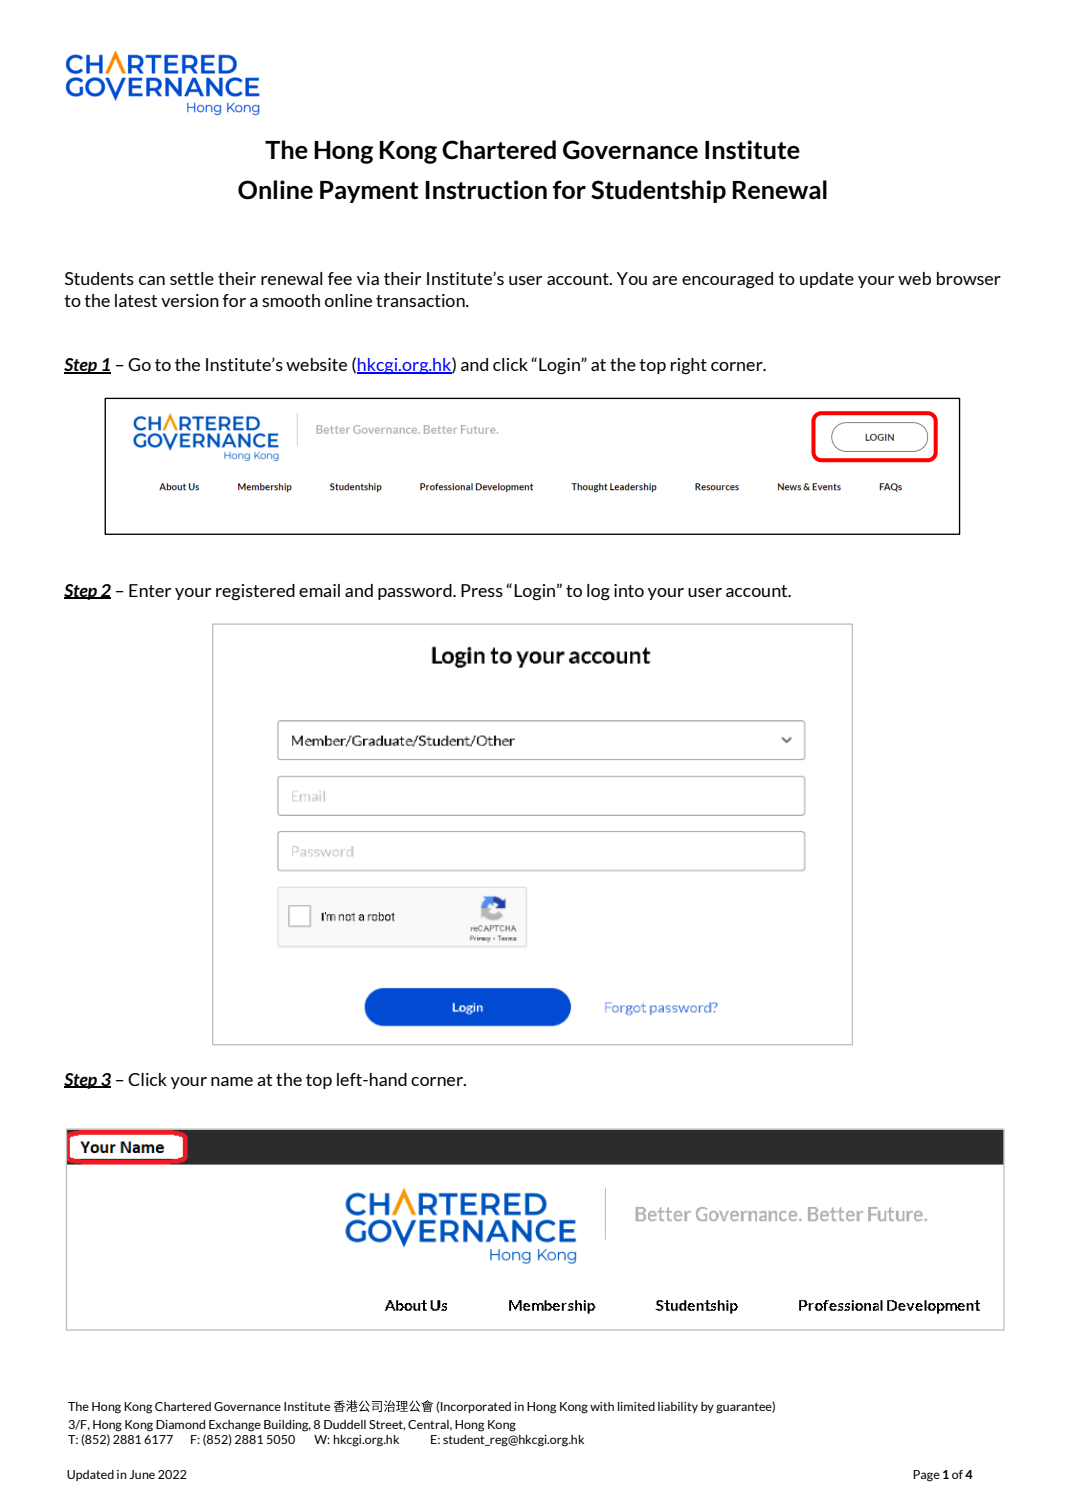  I want to click on registered, so click(255, 592).
